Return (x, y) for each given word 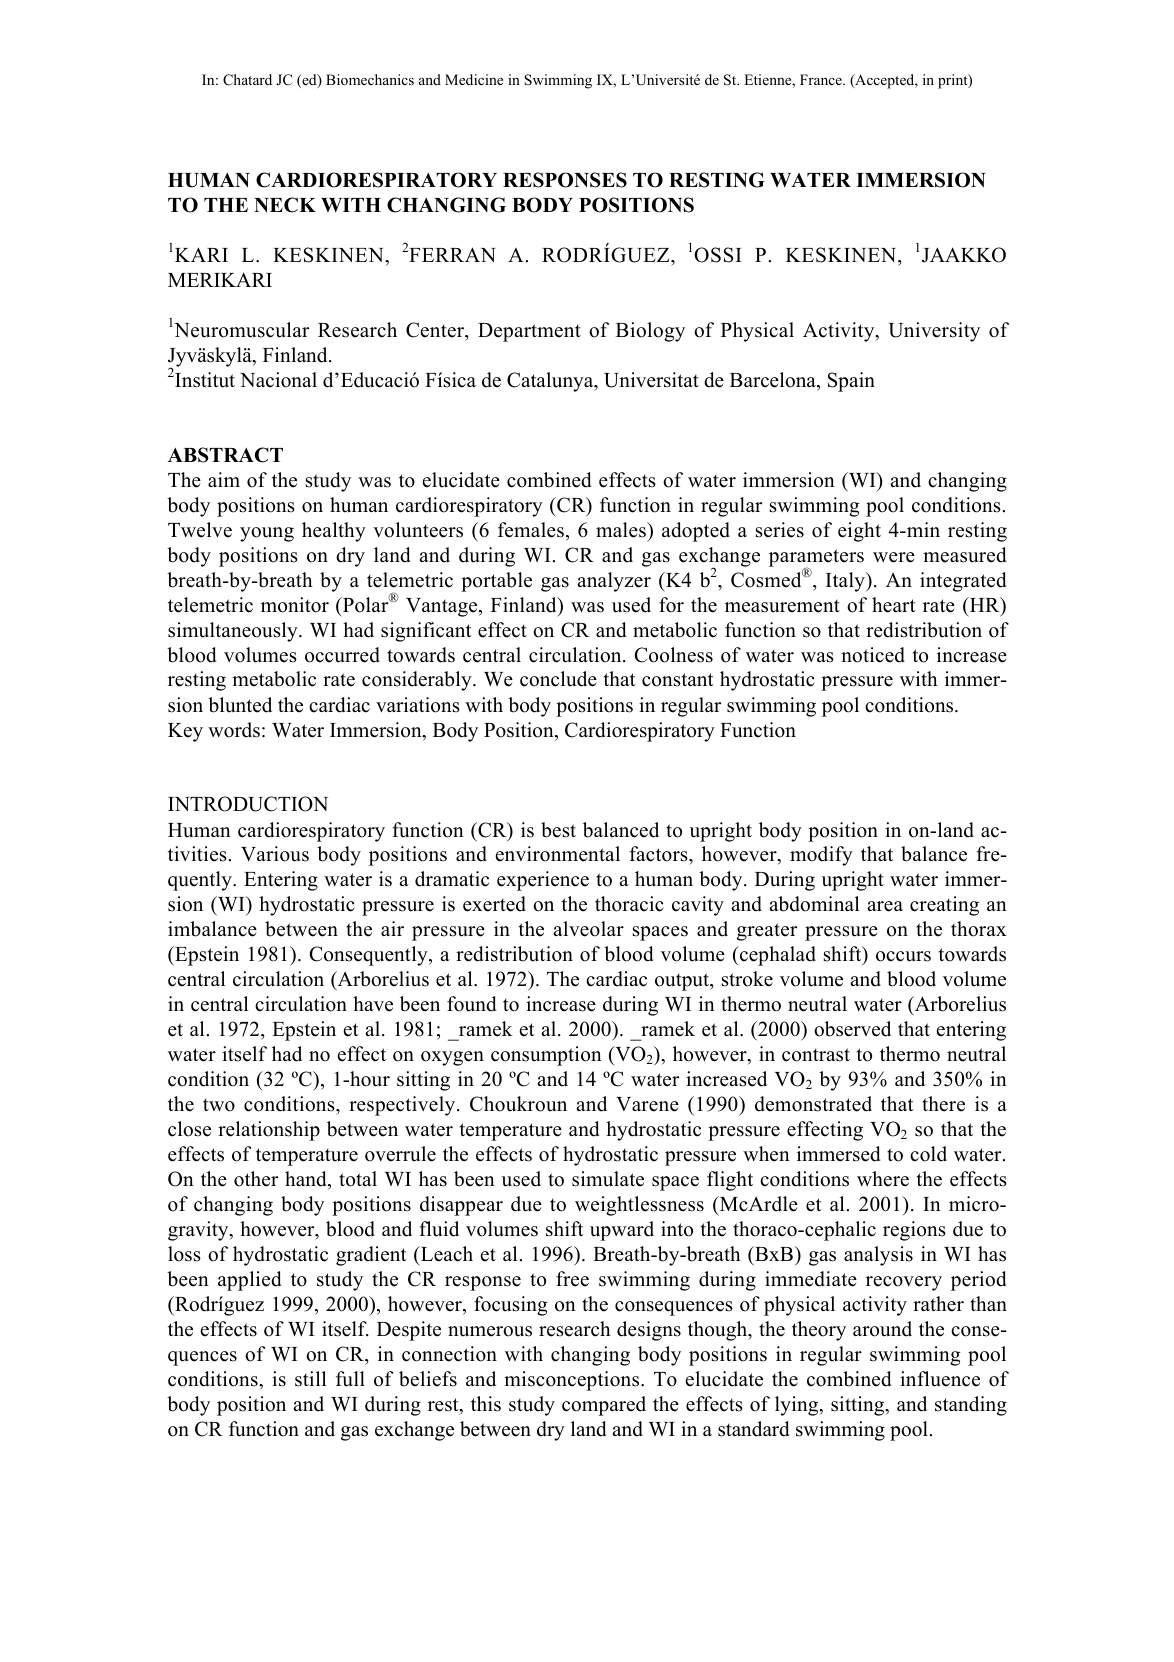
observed (852, 1029)
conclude (558, 679)
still (310, 1379)
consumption (546, 1056)
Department (529, 332)
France (822, 79)
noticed (873, 655)
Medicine (474, 79)
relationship (269, 1131)
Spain (851, 382)
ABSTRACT (225, 455)
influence (940, 1379)
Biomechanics (370, 79)
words (234, 730)
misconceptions (573, 1381)
